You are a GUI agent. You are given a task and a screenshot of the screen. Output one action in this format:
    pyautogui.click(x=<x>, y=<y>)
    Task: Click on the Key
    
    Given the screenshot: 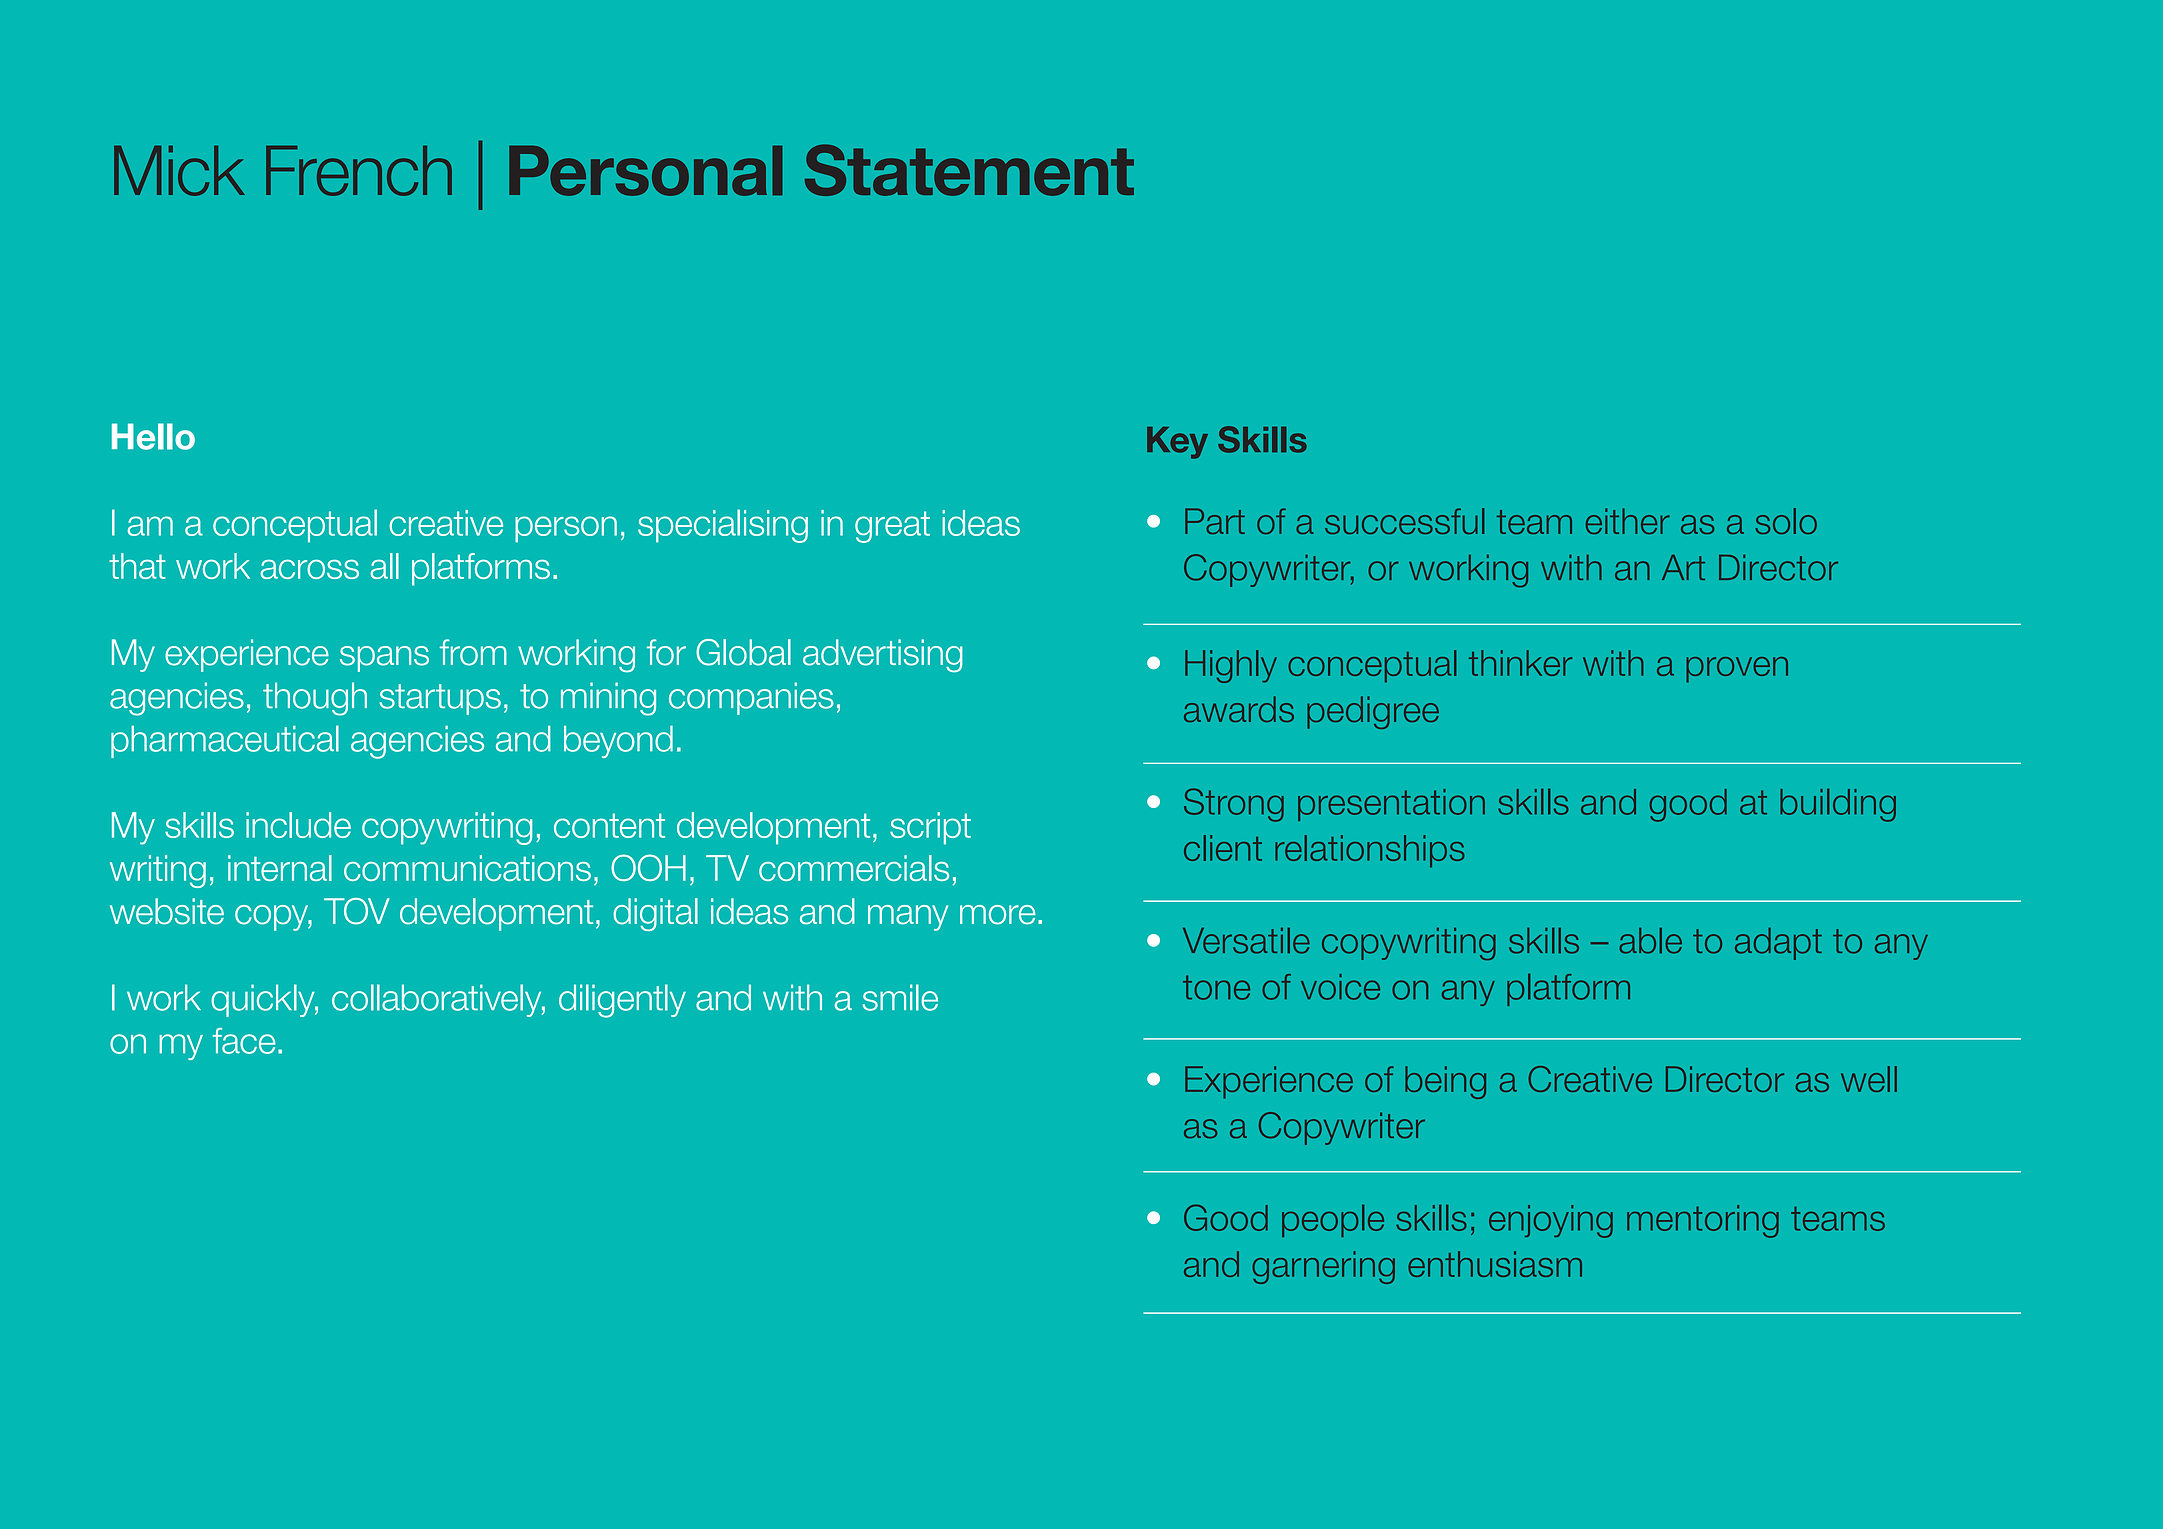 What is the action you would take?
    pyautogui.click(x=1177, y=443)
